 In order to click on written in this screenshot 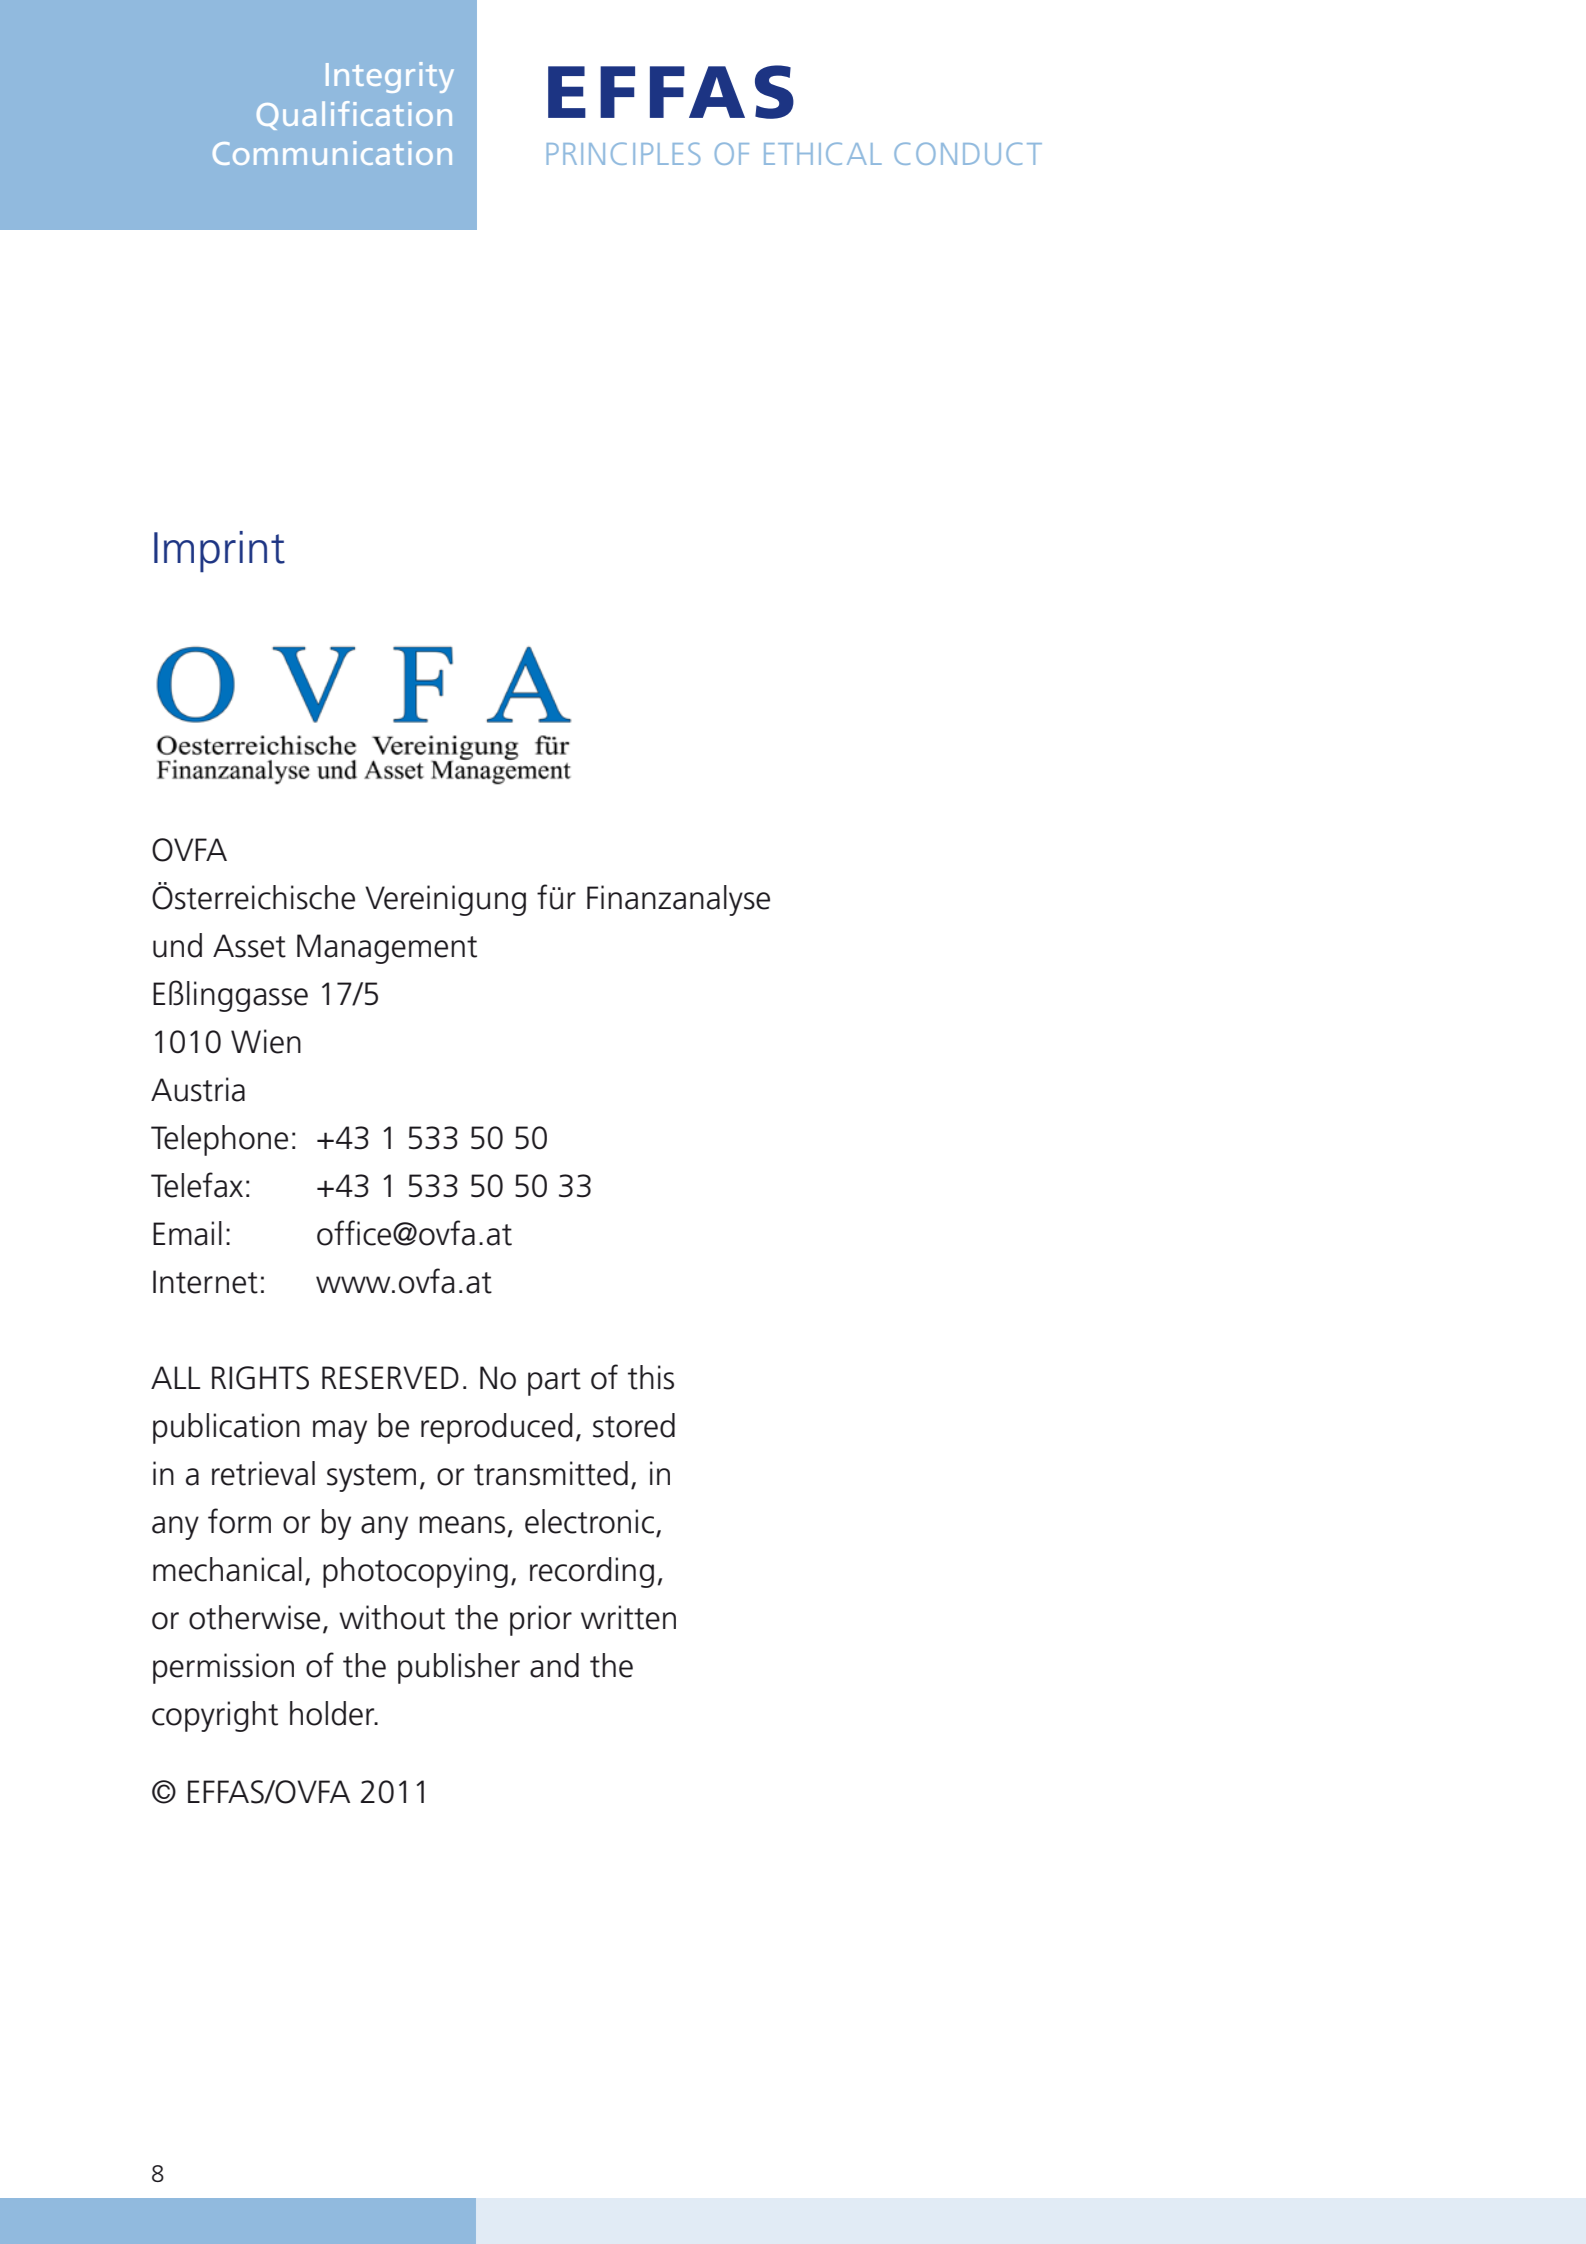, I will do `click(628, 1617)`.
